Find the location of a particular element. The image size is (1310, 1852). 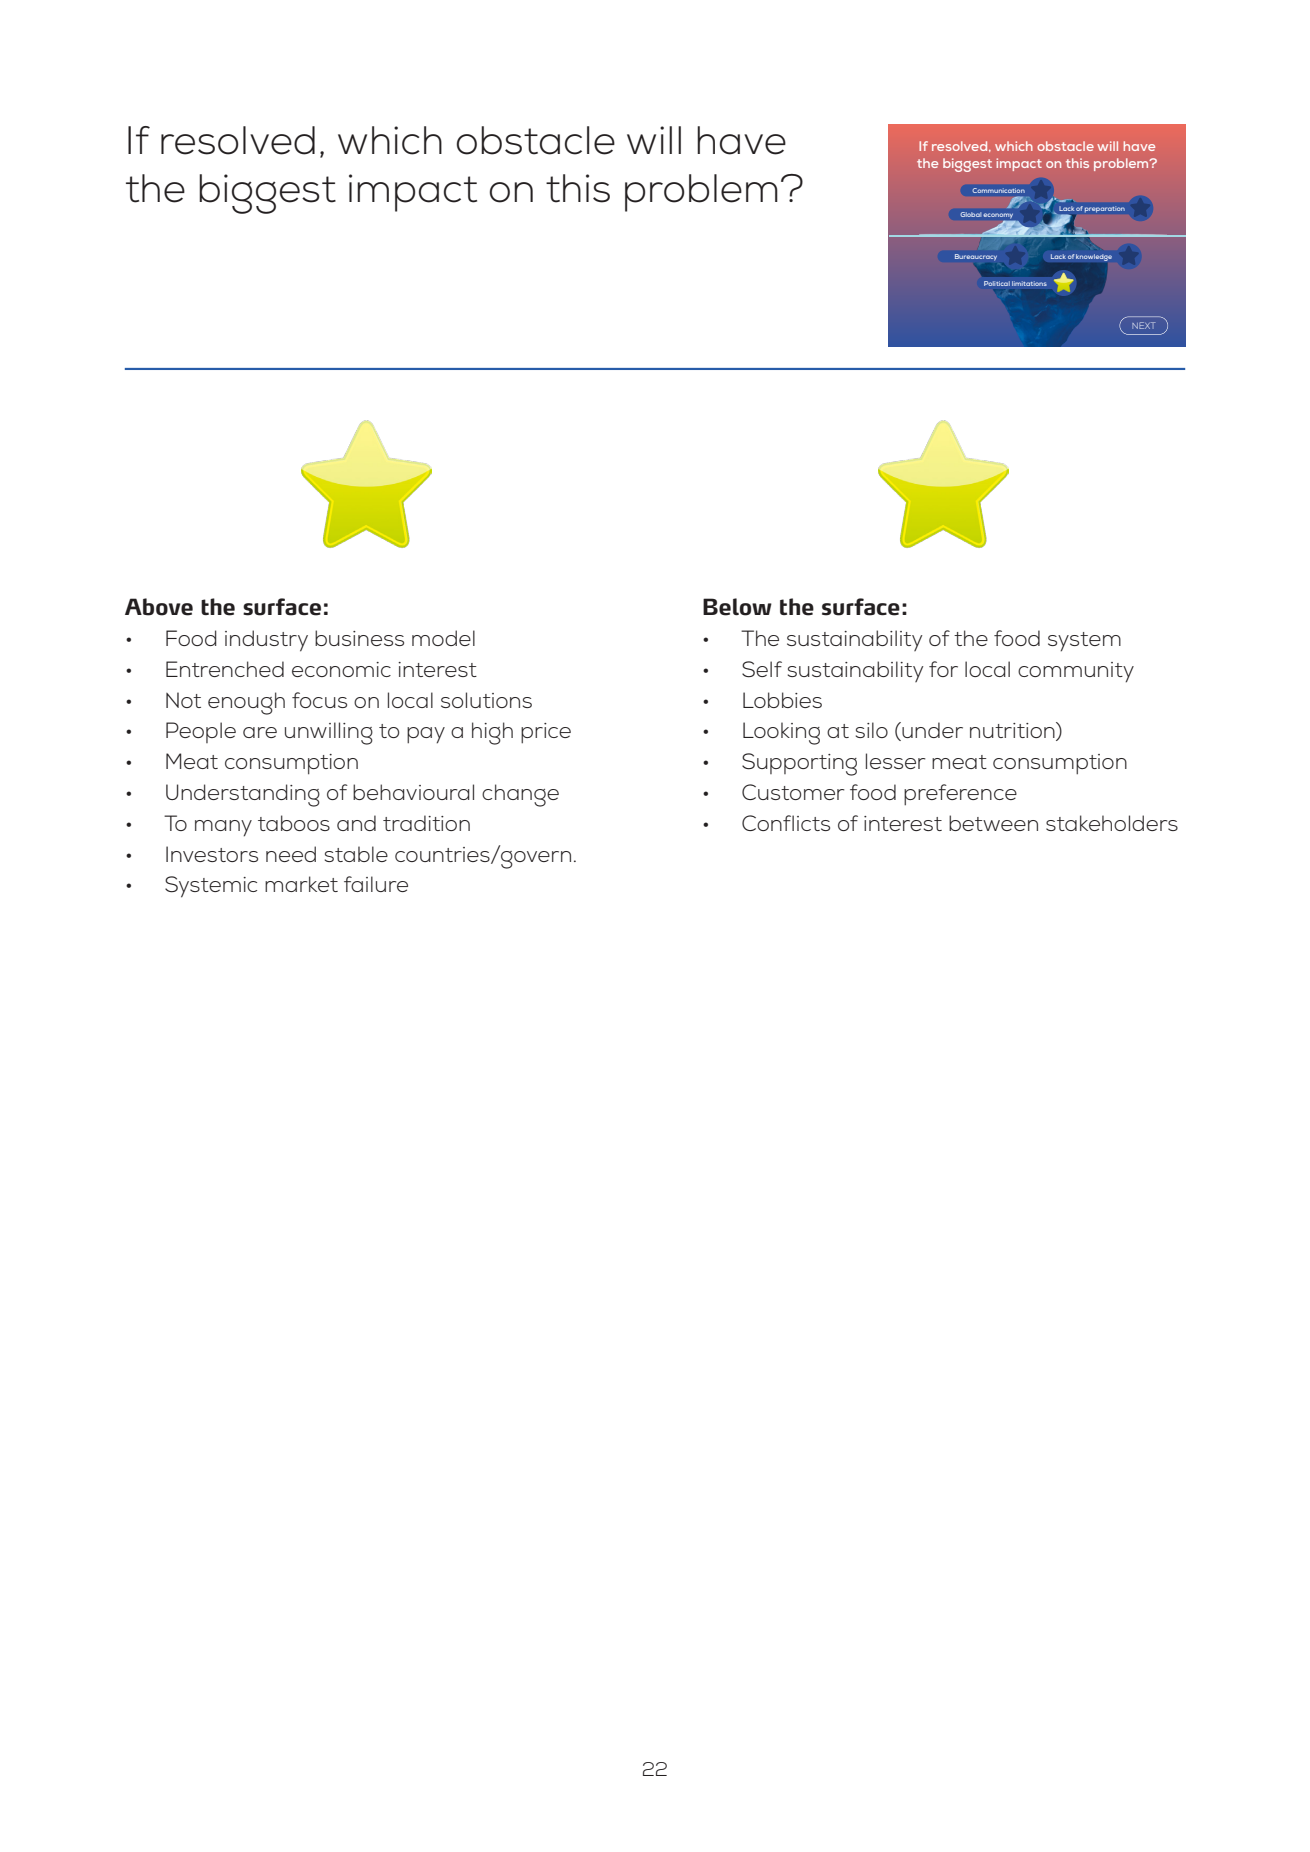

industry is located at coordinates (266, 641).
